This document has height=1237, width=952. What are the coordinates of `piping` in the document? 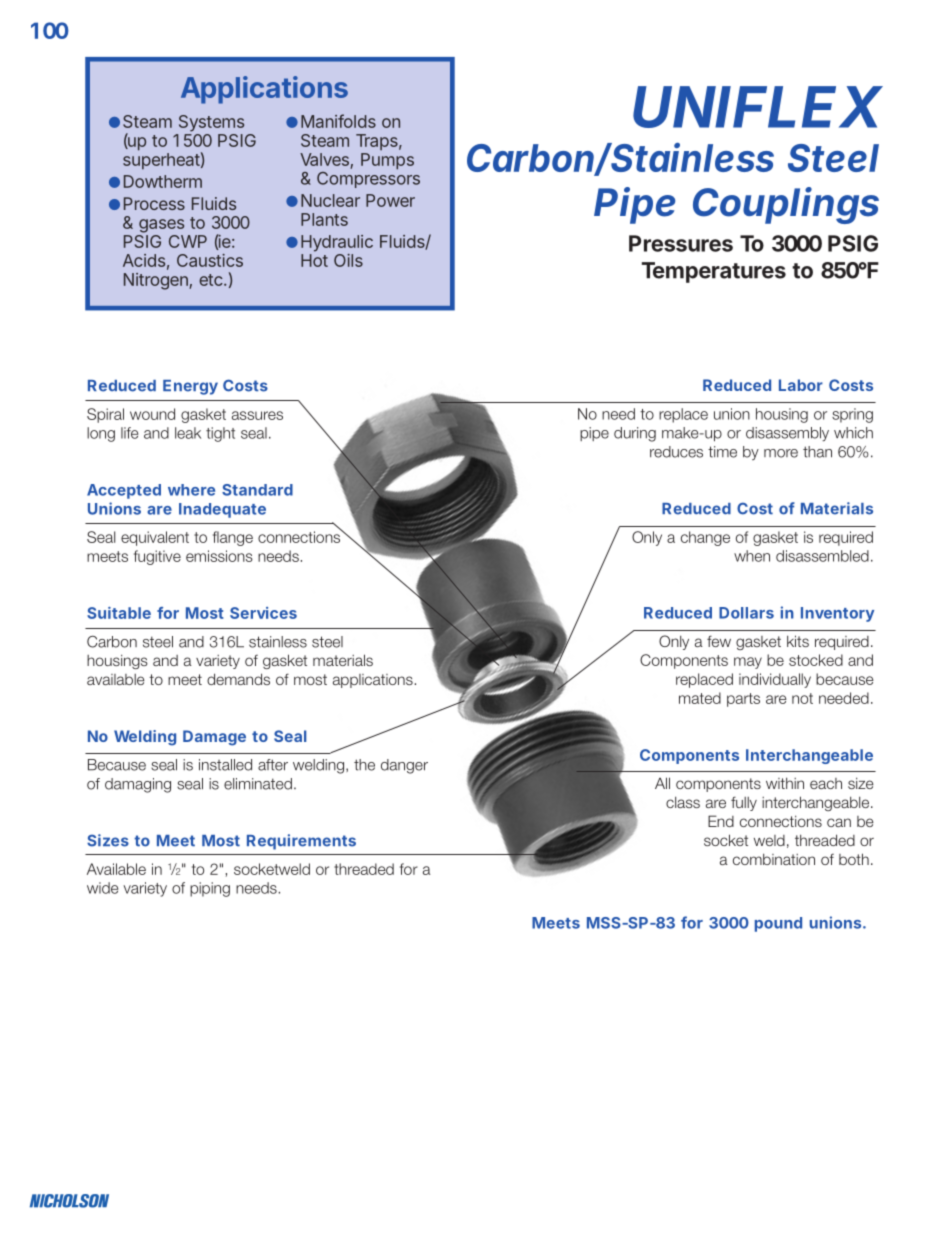 It's located at (210, 889).
